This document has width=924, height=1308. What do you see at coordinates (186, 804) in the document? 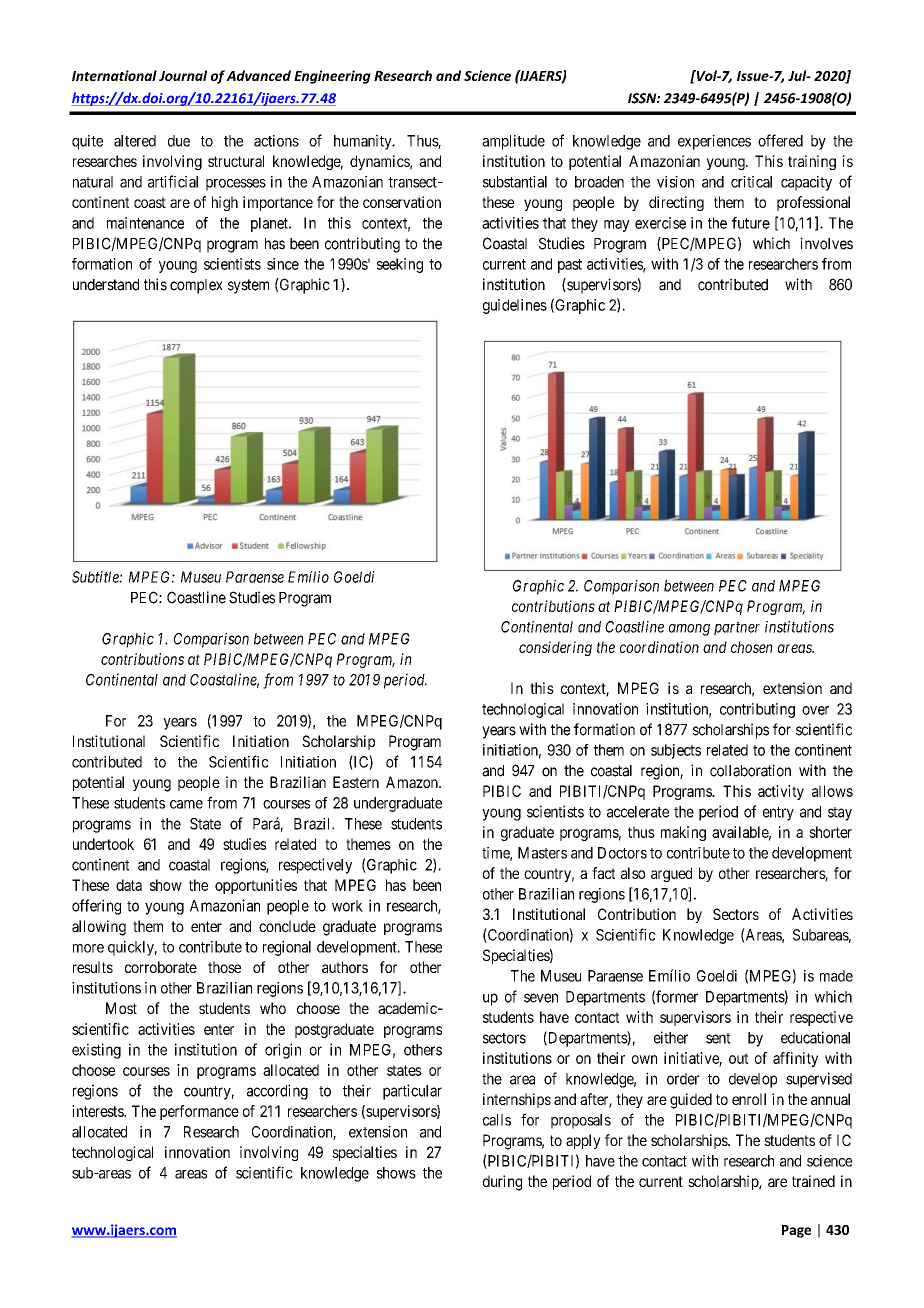
I see `came` at bounding box center [186, 804].
